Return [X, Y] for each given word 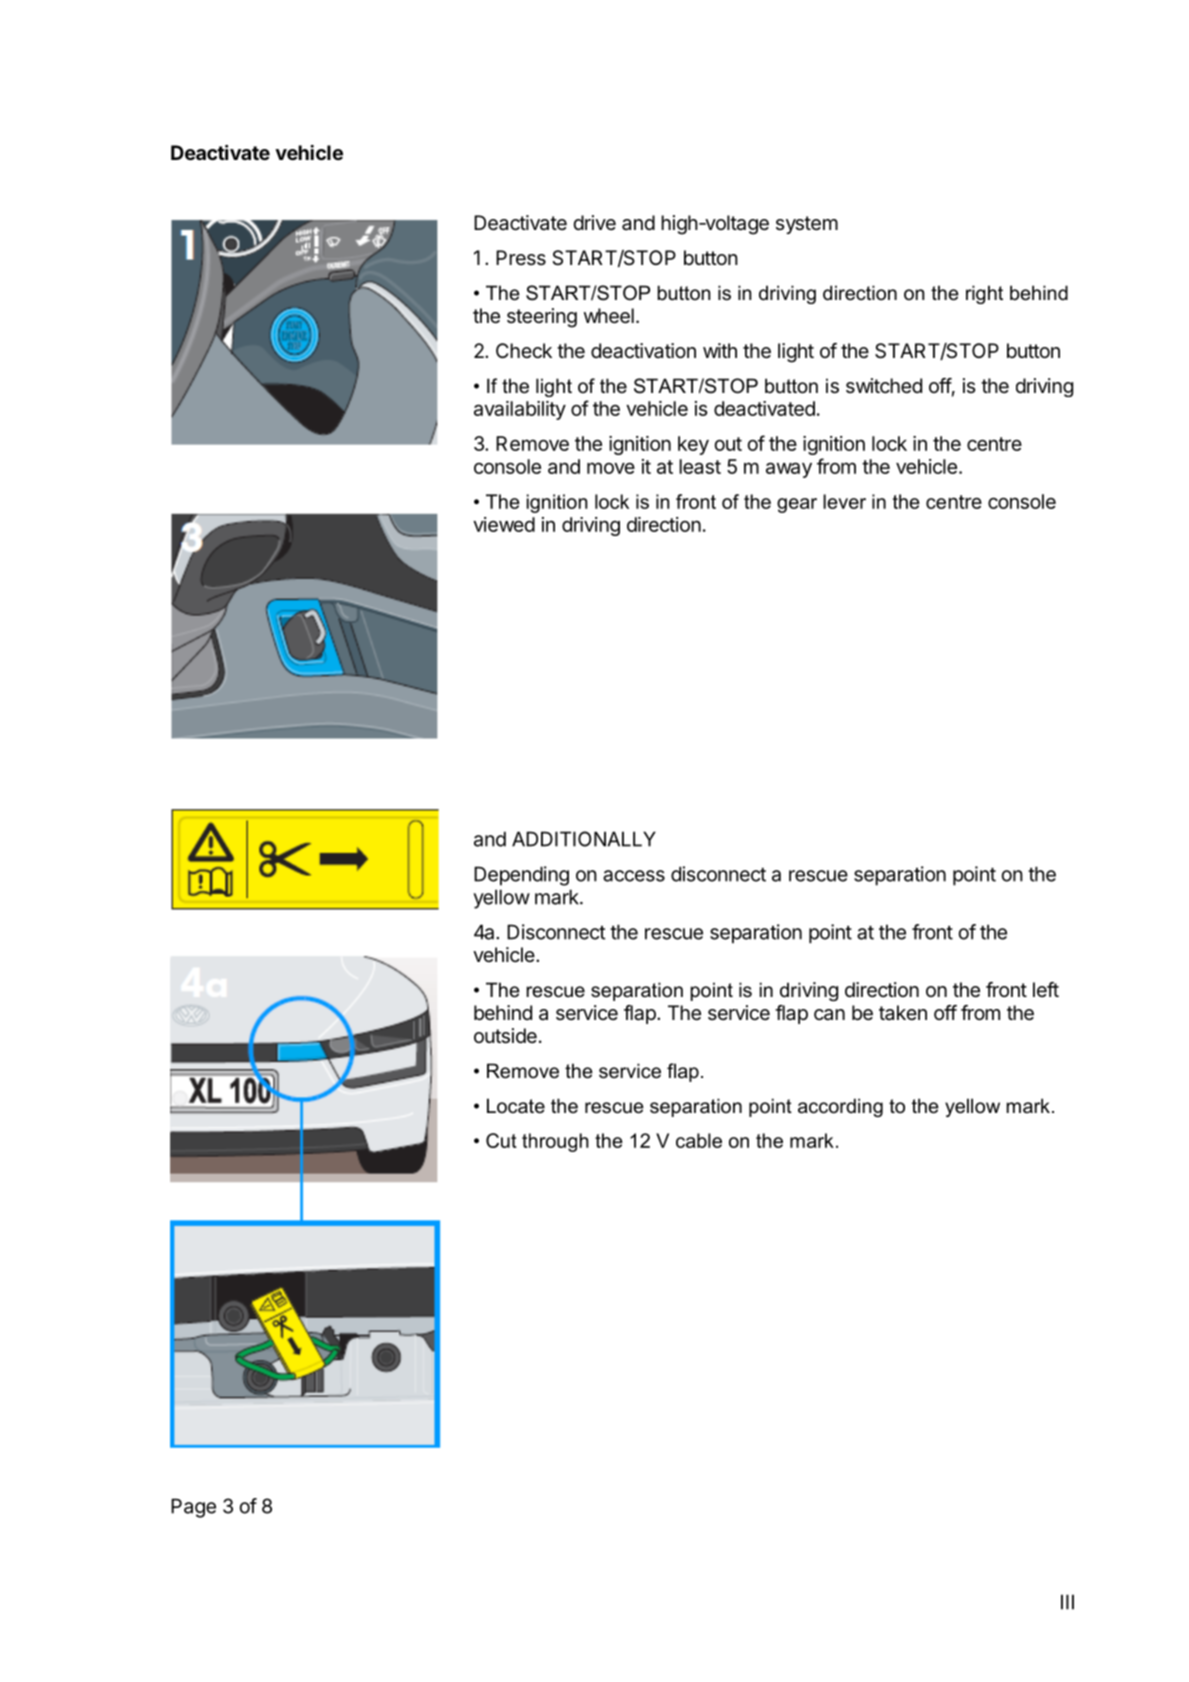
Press [521, 257]
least [700, 466]
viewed [504, 524]
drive [594, 222]
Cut [501, 1140]
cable [699, 1140]
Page [193, 1508]
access [634, 876]
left [1046, 989]
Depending [521, 876]
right [984, 294]
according [840, 1107]
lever [844, 501]
